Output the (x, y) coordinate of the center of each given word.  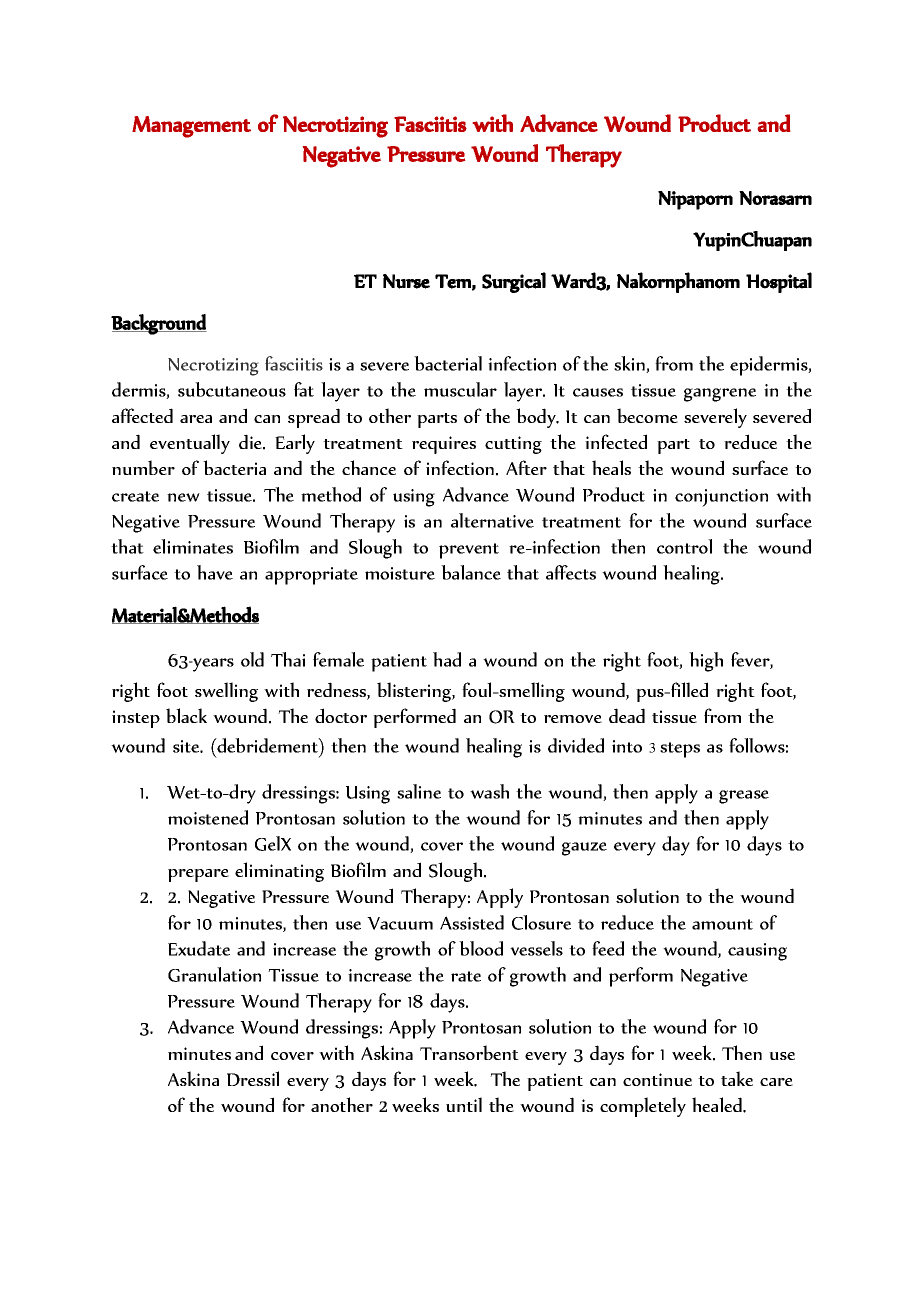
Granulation (214, 974)
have (215, 572)
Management (191, 127)
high (706, 662)
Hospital (779, 282)
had (447, 659)
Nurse (406, 281)
